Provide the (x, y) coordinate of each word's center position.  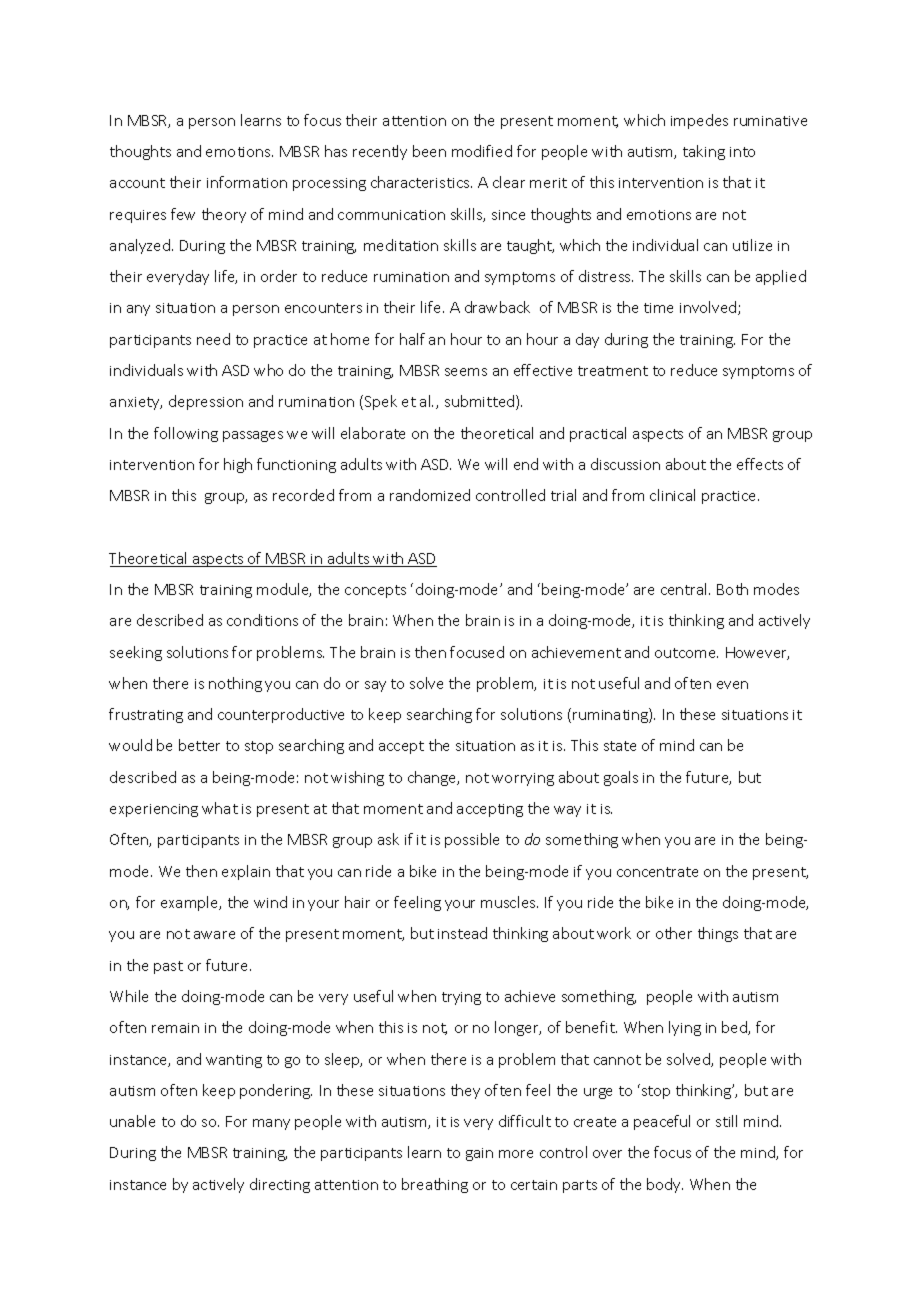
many (271, 1124)
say (375, 686)
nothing (235, 684)
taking (704, 152)
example (191, 903)
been (429, 151)
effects (760, 464)
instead (462, 933)
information (247, 182)
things (718, 934)
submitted (481, 402)
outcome (686, 653)
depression (206, 402)
